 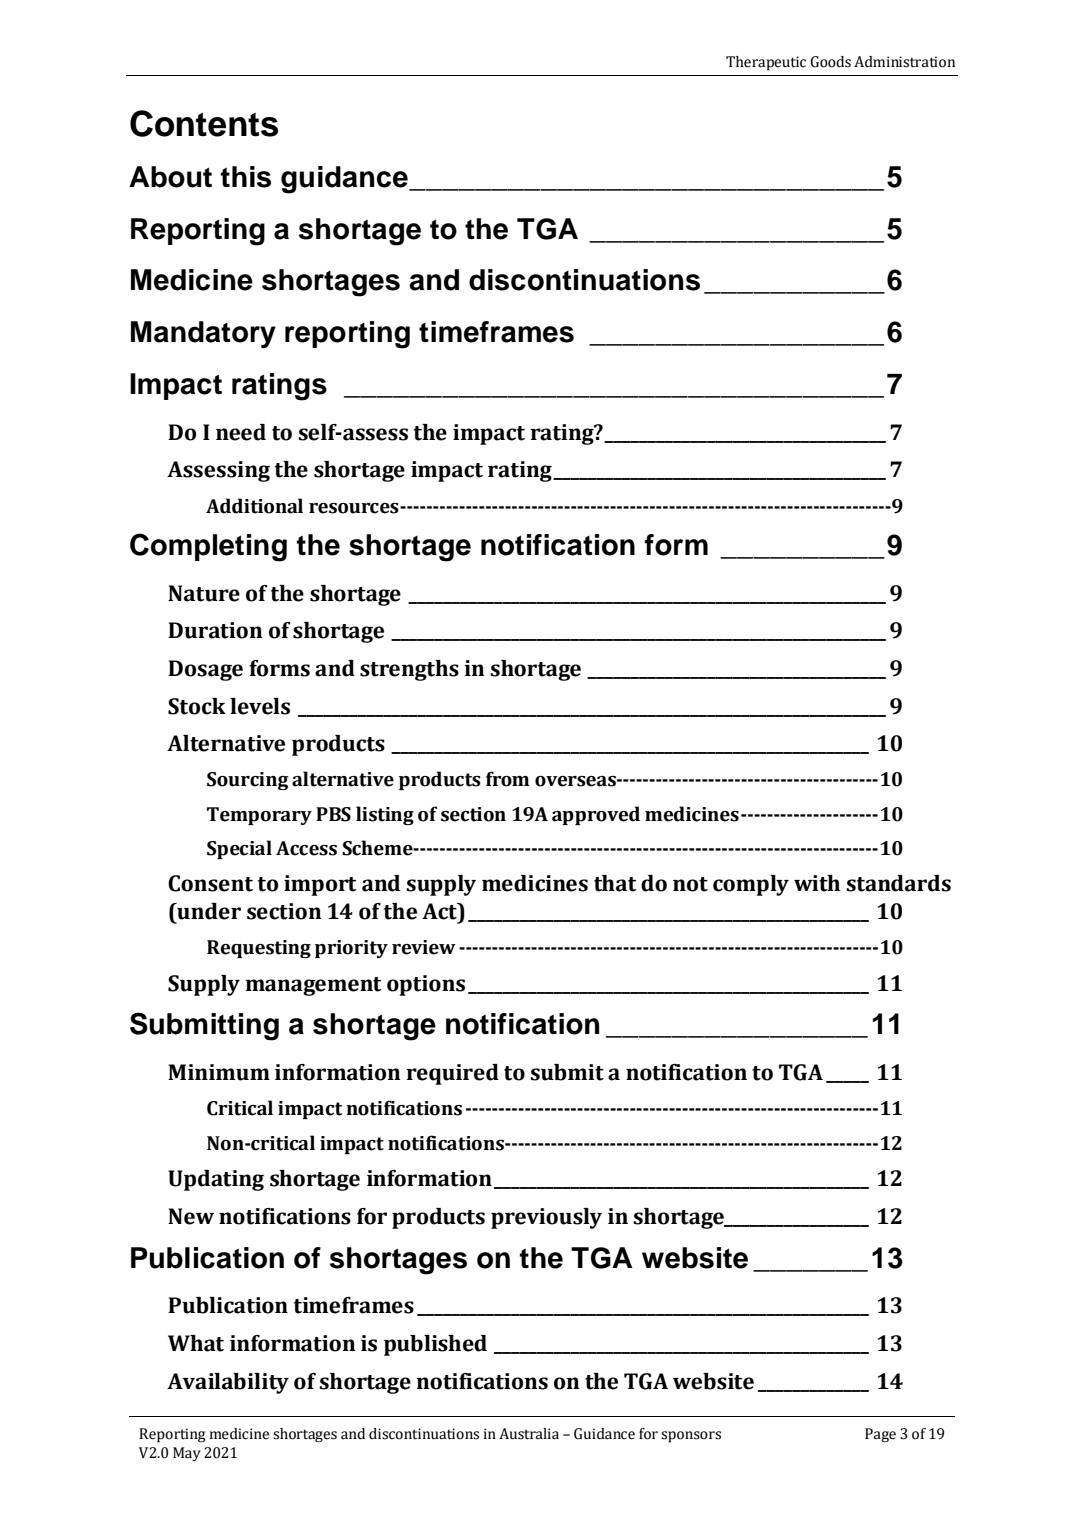 I want to click on with, so click(x=817, y=883).
